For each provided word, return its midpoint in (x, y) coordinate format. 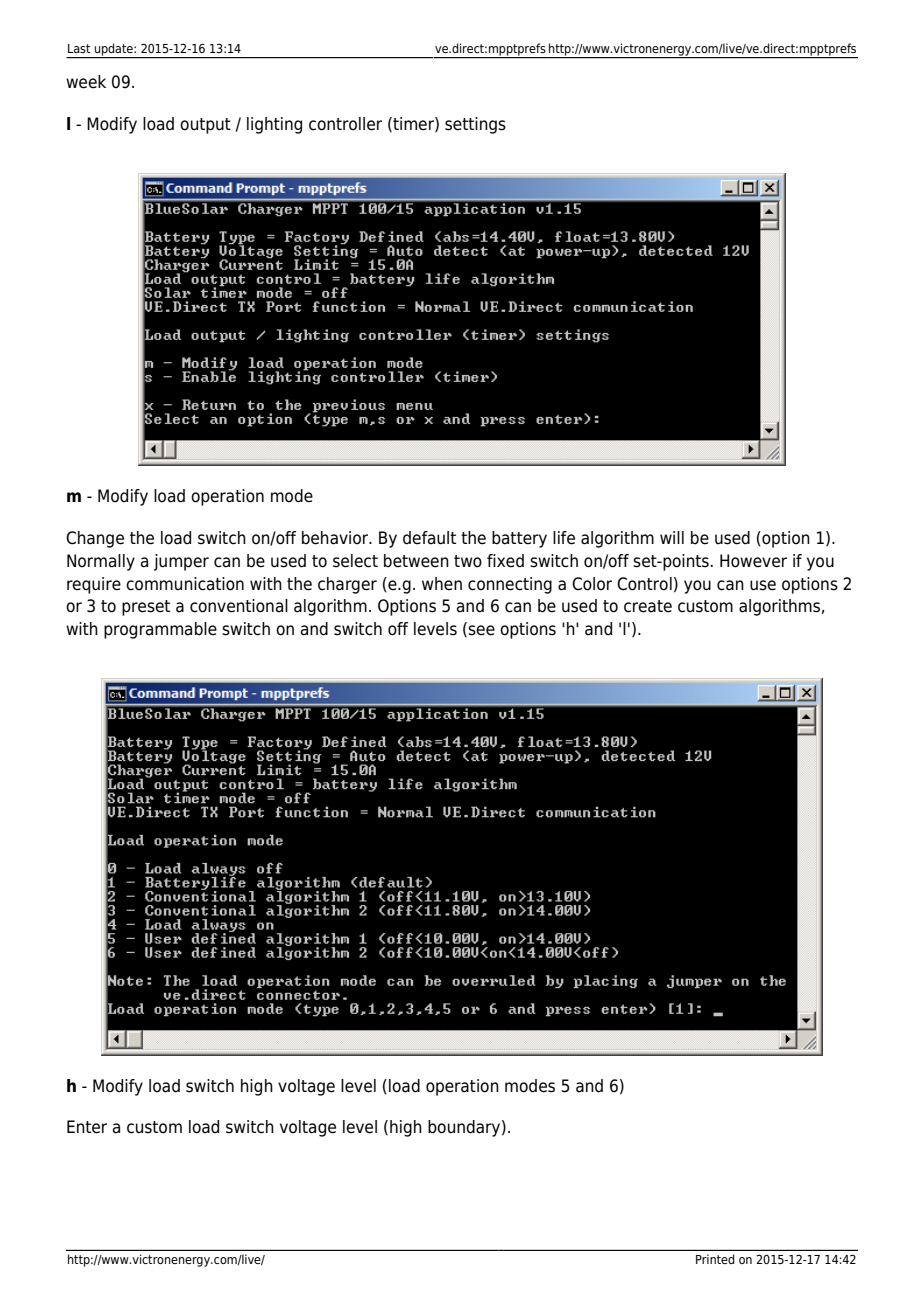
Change (95, 539)
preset (146, 608)
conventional (239, 606)
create (648, 606)
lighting (274, 125)
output (205, 126)
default (429, 538)
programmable (160, 630)
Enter (87, 1127)
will (672, 537)
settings (475, 125)
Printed (715, 1259)
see (481, 630)
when (442, 584)
